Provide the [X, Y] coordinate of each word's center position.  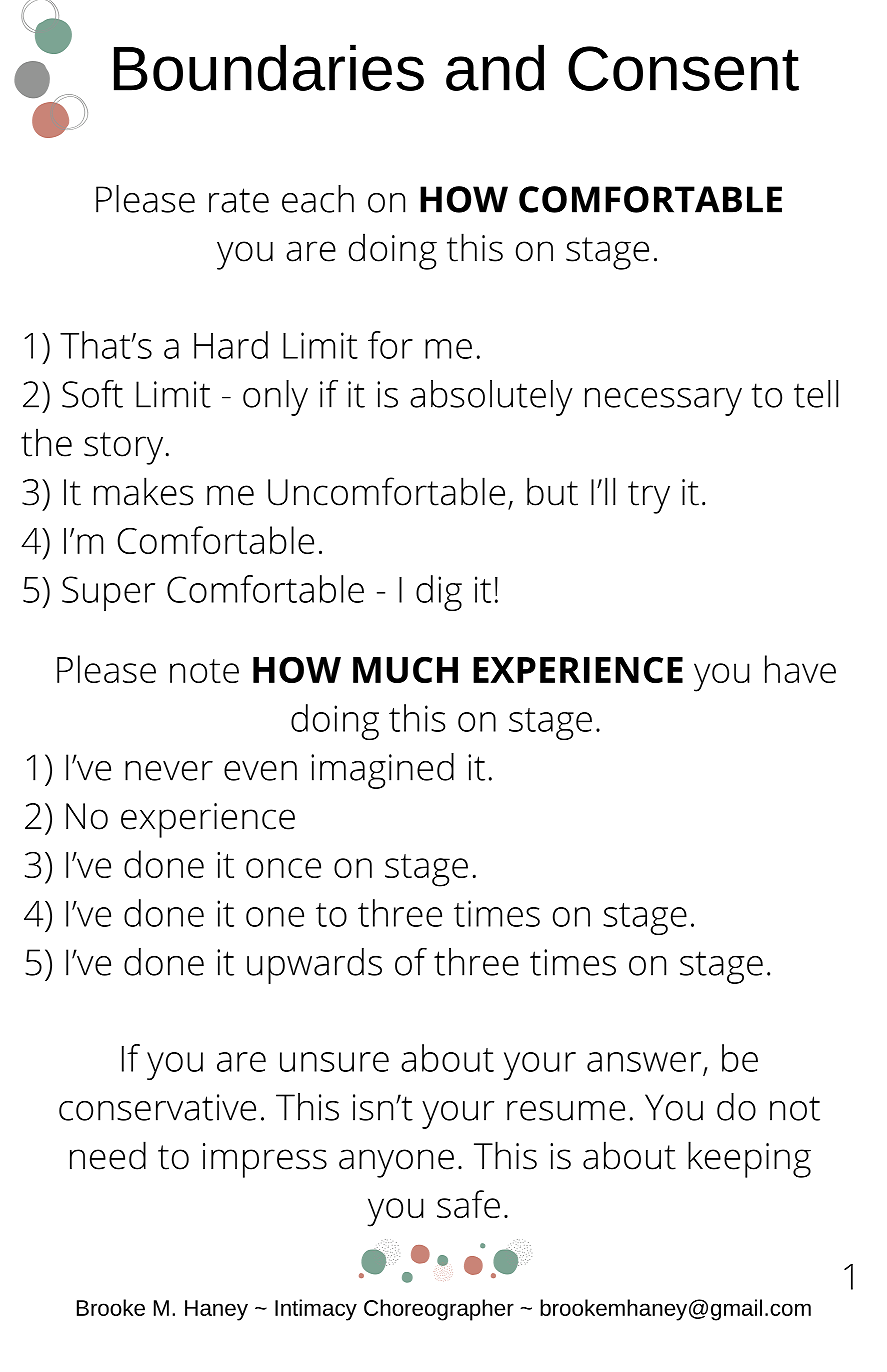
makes [143, 491]
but [552, 491]
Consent [683, 68]
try [649, 497]
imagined [382, 771]
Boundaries [269, 67]
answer [644, 1062]
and [495, 67]
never [169, 771]
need [108, 1155]
